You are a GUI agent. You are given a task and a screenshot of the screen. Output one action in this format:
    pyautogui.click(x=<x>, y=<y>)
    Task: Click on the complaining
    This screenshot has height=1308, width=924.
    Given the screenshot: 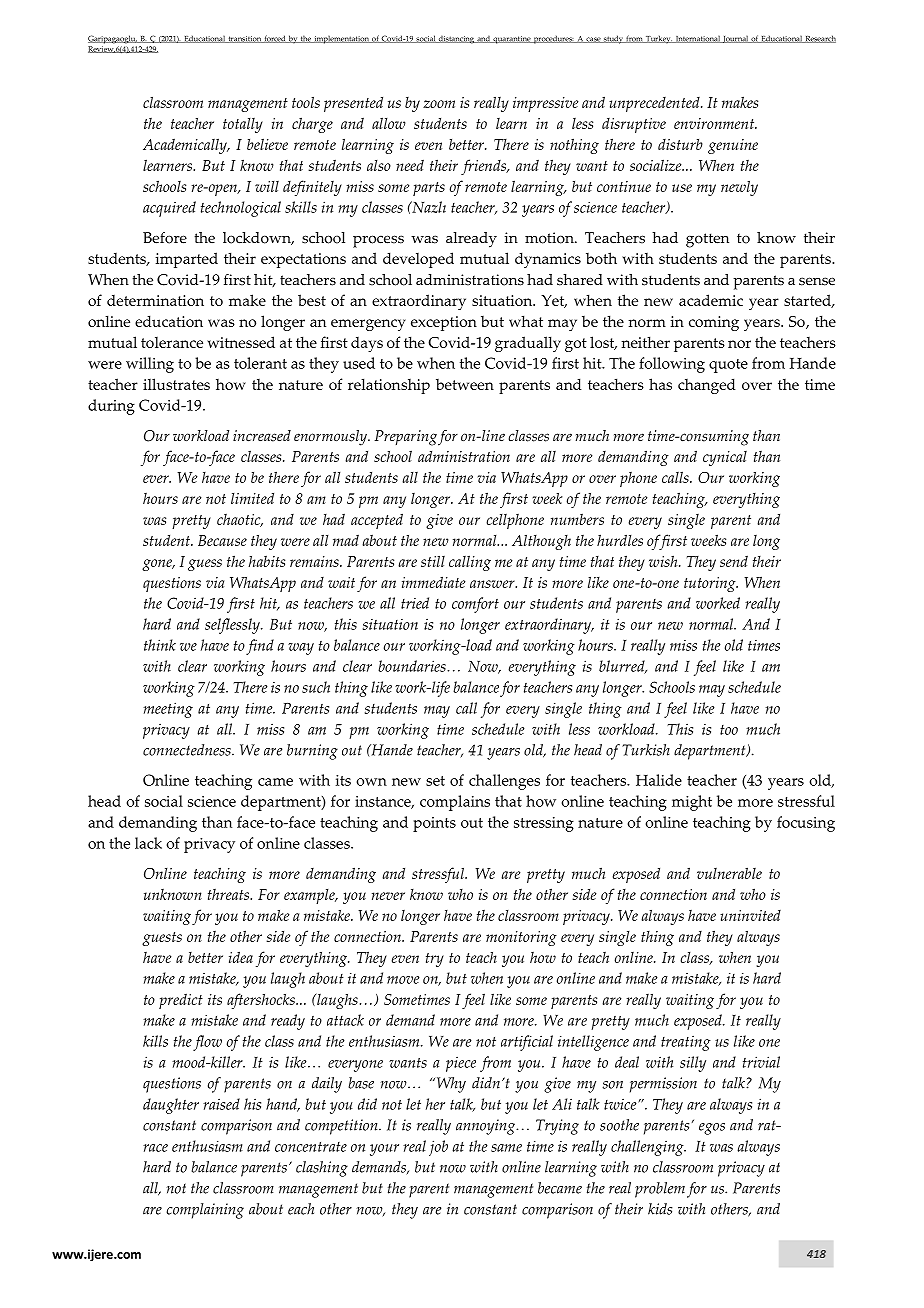 What is the action you would take?
    pyautogui.click(x=205, y=1211)
